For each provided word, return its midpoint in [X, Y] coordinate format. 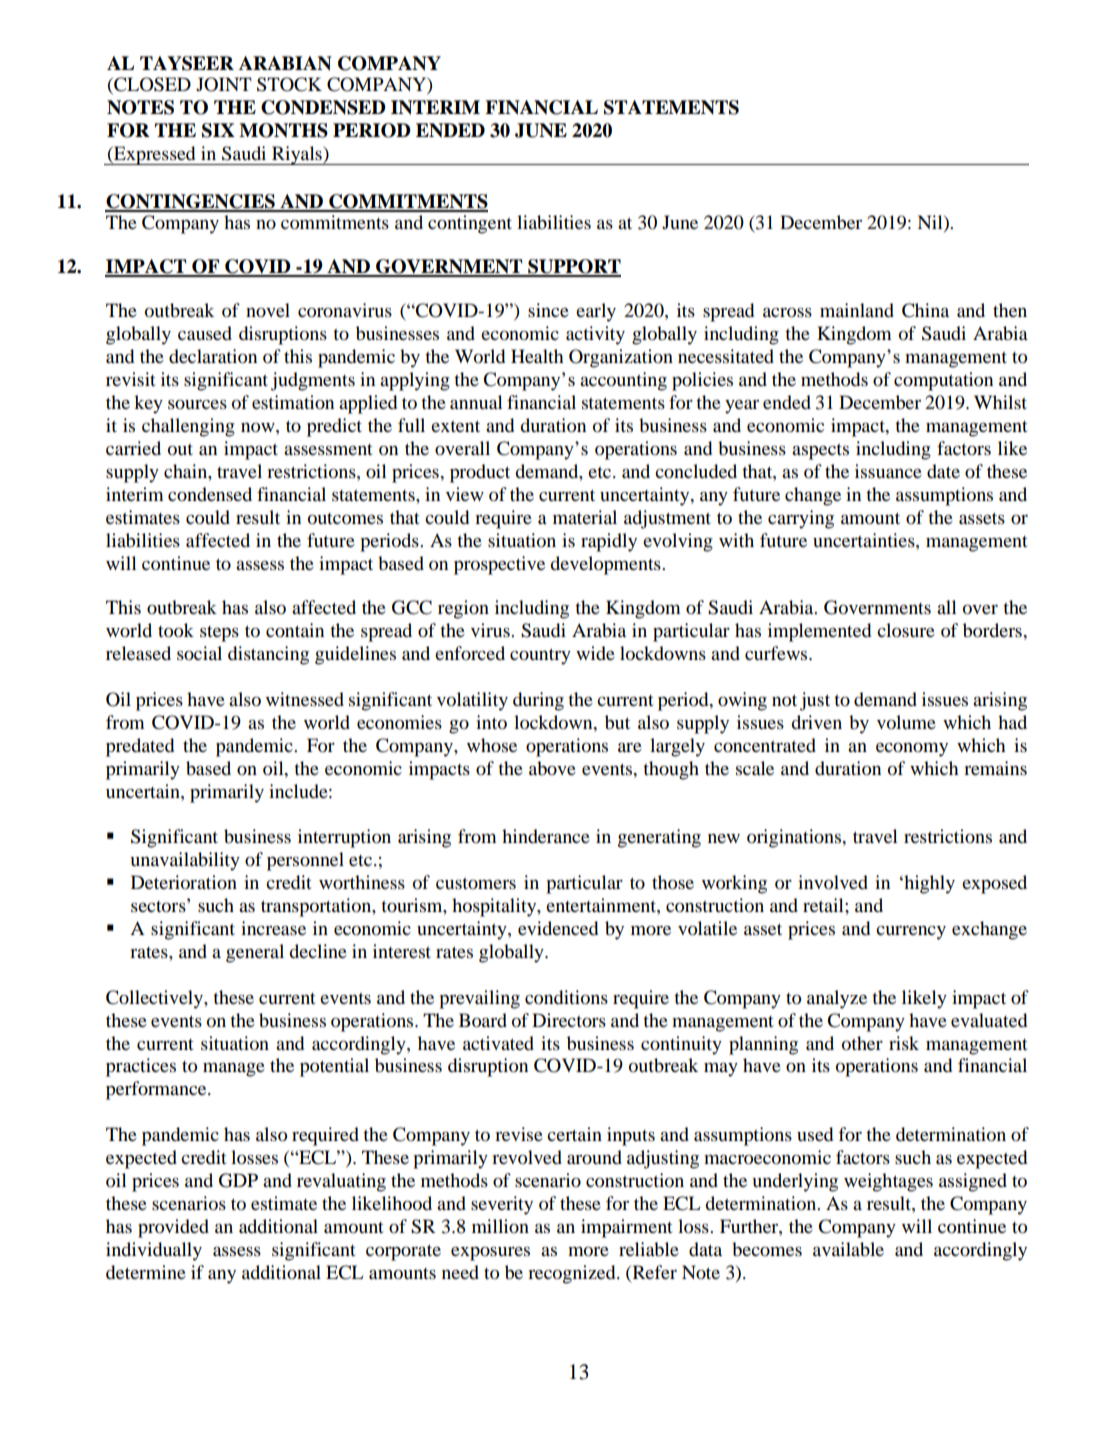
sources [197, 404]
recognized [573, 1274]
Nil [931, 223]
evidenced [558, 928]
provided [173, 1228]
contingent [470, 224]
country [540, 657]
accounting [623, 381]
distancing [268, 655]
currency [911, 933]
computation [943, 381]
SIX [218, 130]
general [255, 953]
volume [906, 722]
